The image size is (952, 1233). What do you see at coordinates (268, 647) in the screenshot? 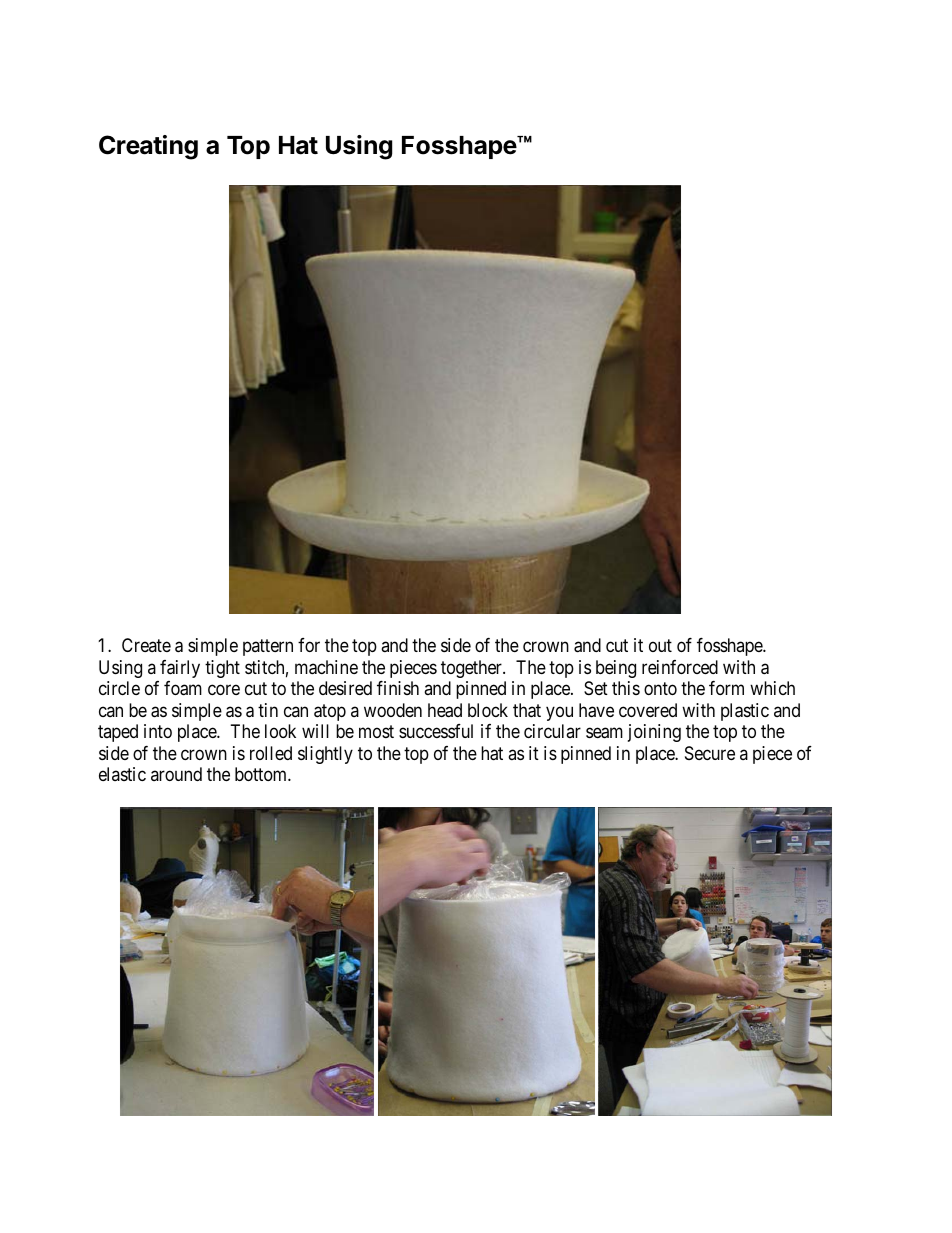
I see `pattern` at bounding box center [268, 647].
